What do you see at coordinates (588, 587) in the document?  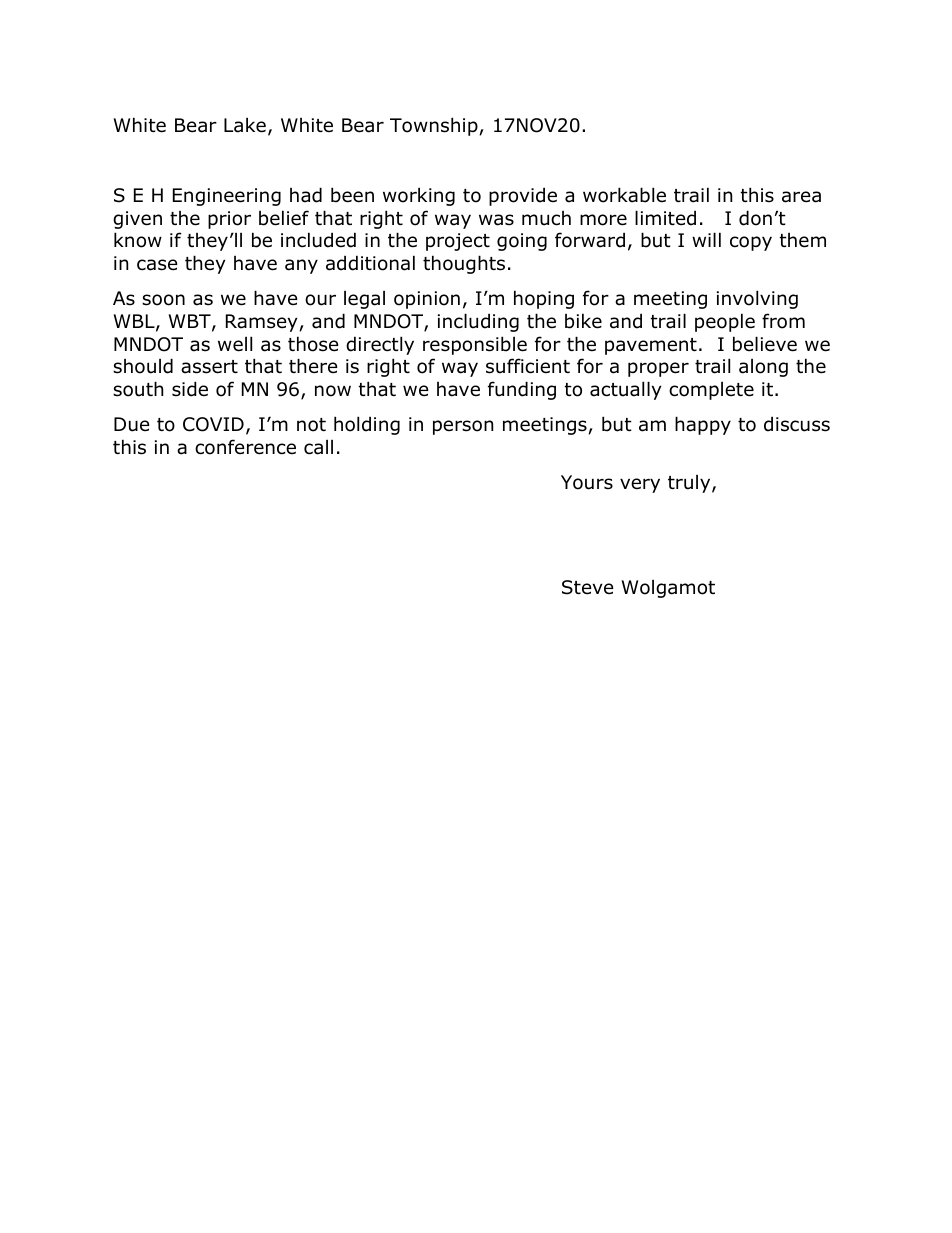 I see `Steve` at bounding box center [588, 587].
